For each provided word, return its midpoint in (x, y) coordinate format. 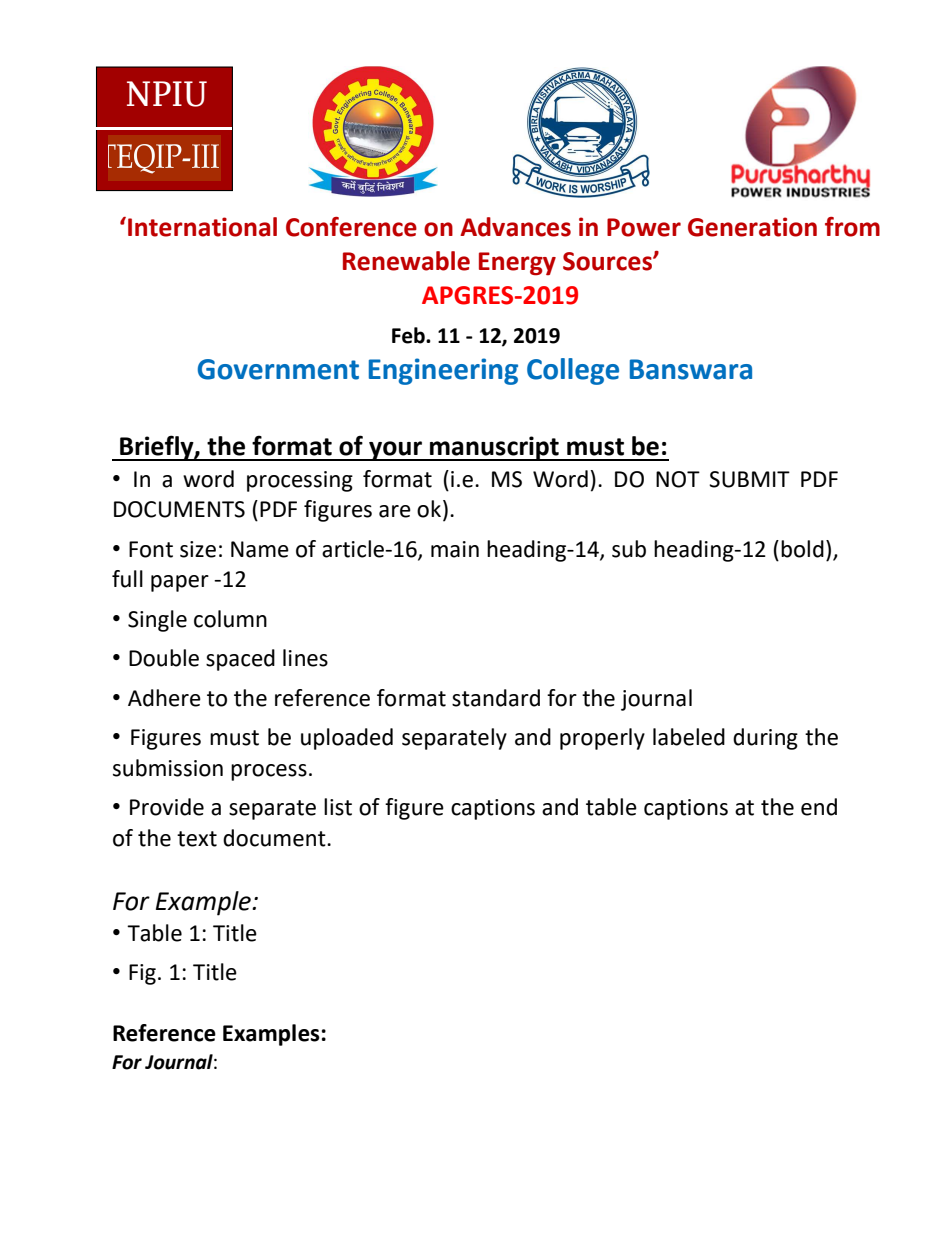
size (198, 549)
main (455, 549)
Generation (752, 227)
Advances (515, 227)
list (338, 807)
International (202, 227)
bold (802, 549)
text (197, 839)
